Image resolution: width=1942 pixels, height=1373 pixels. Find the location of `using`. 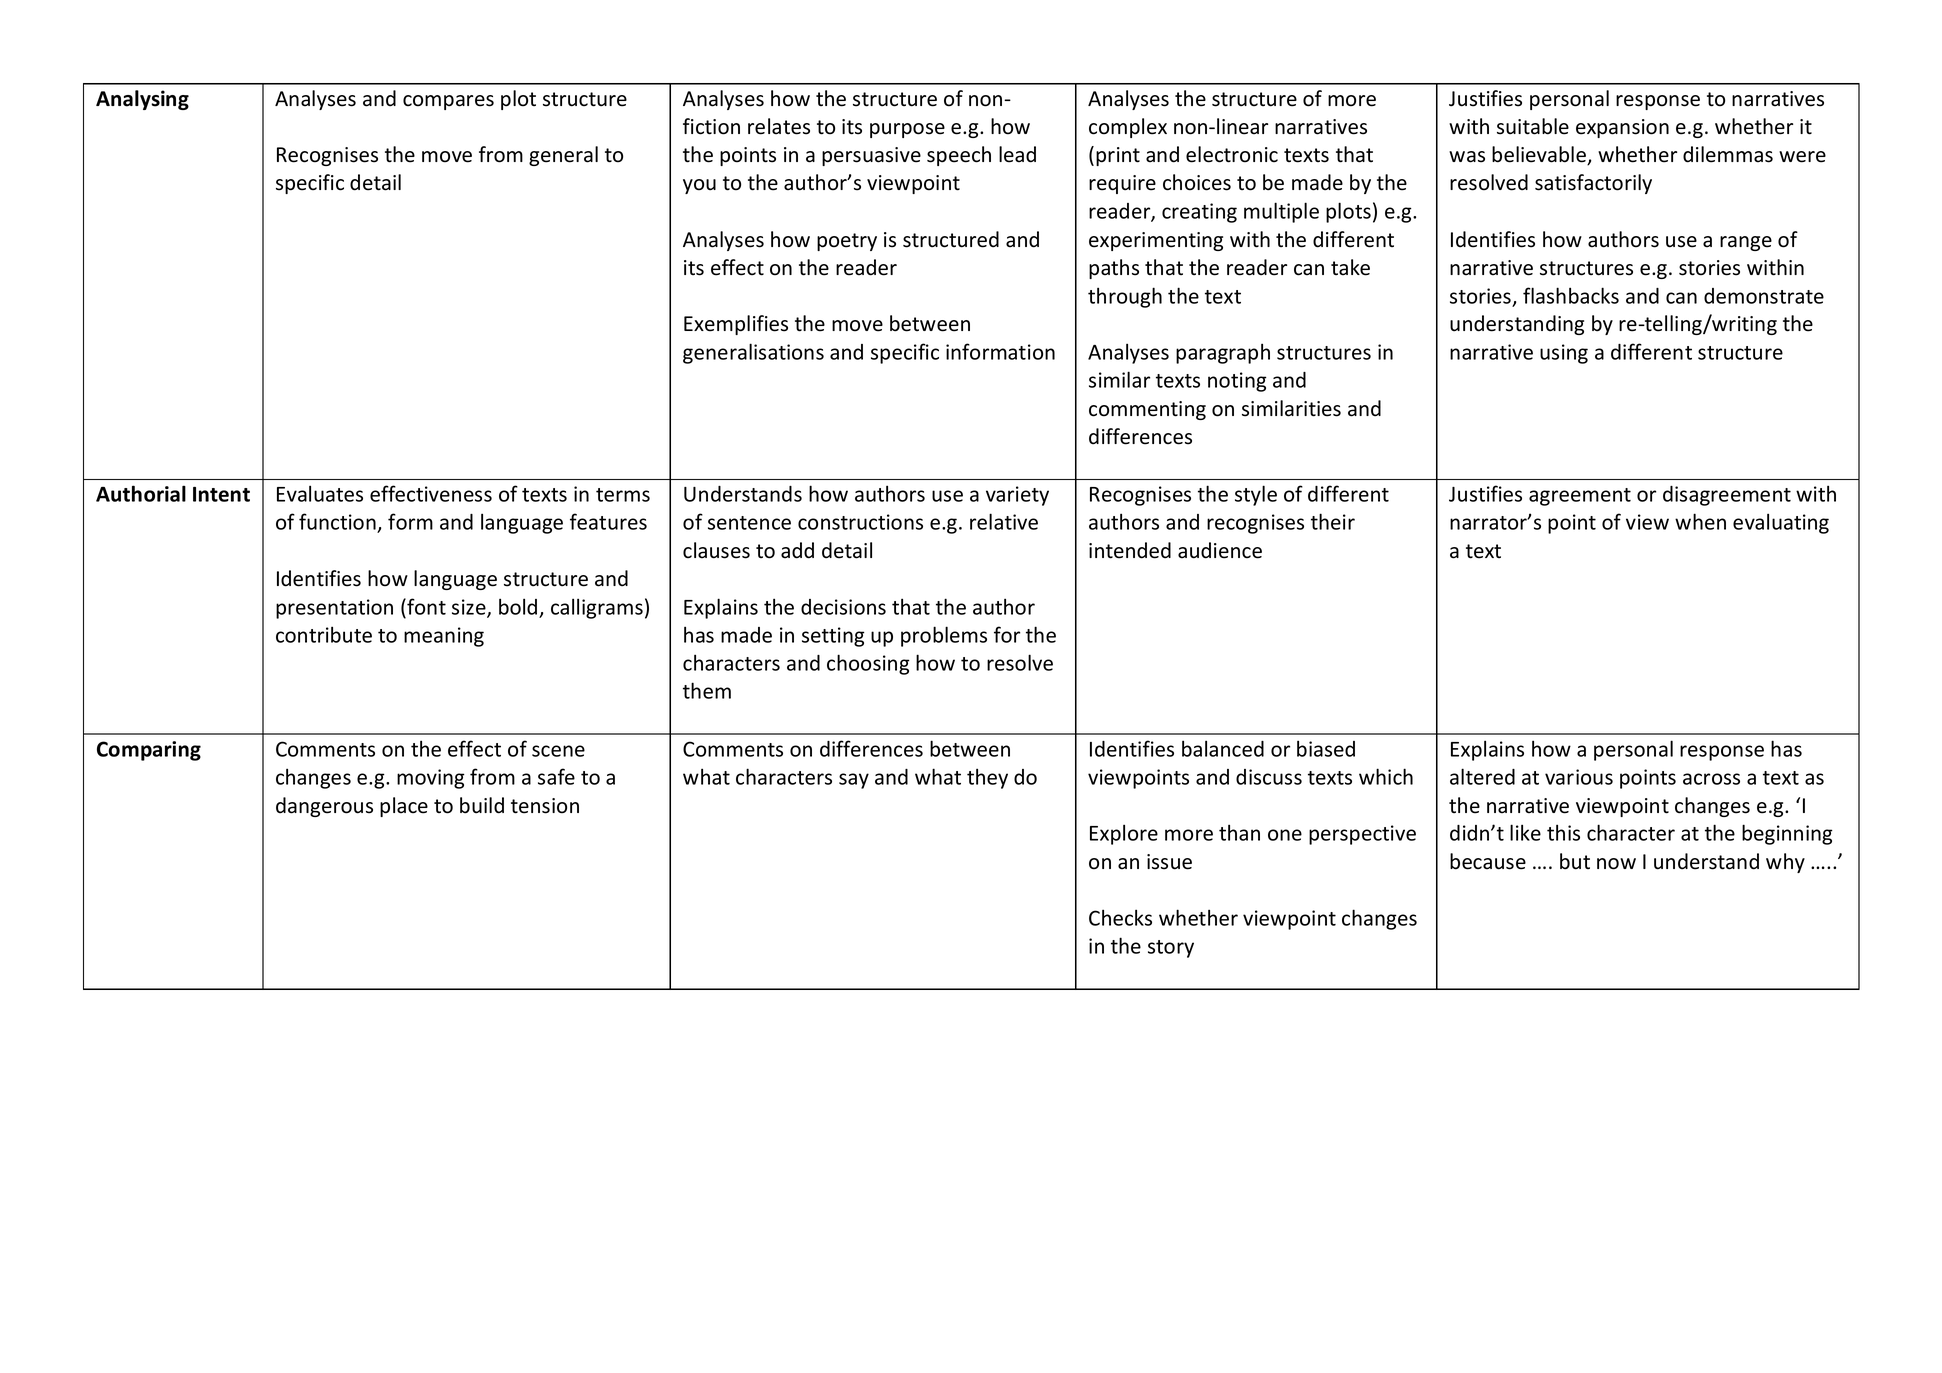

using is located at coordinates (1564, 354).
